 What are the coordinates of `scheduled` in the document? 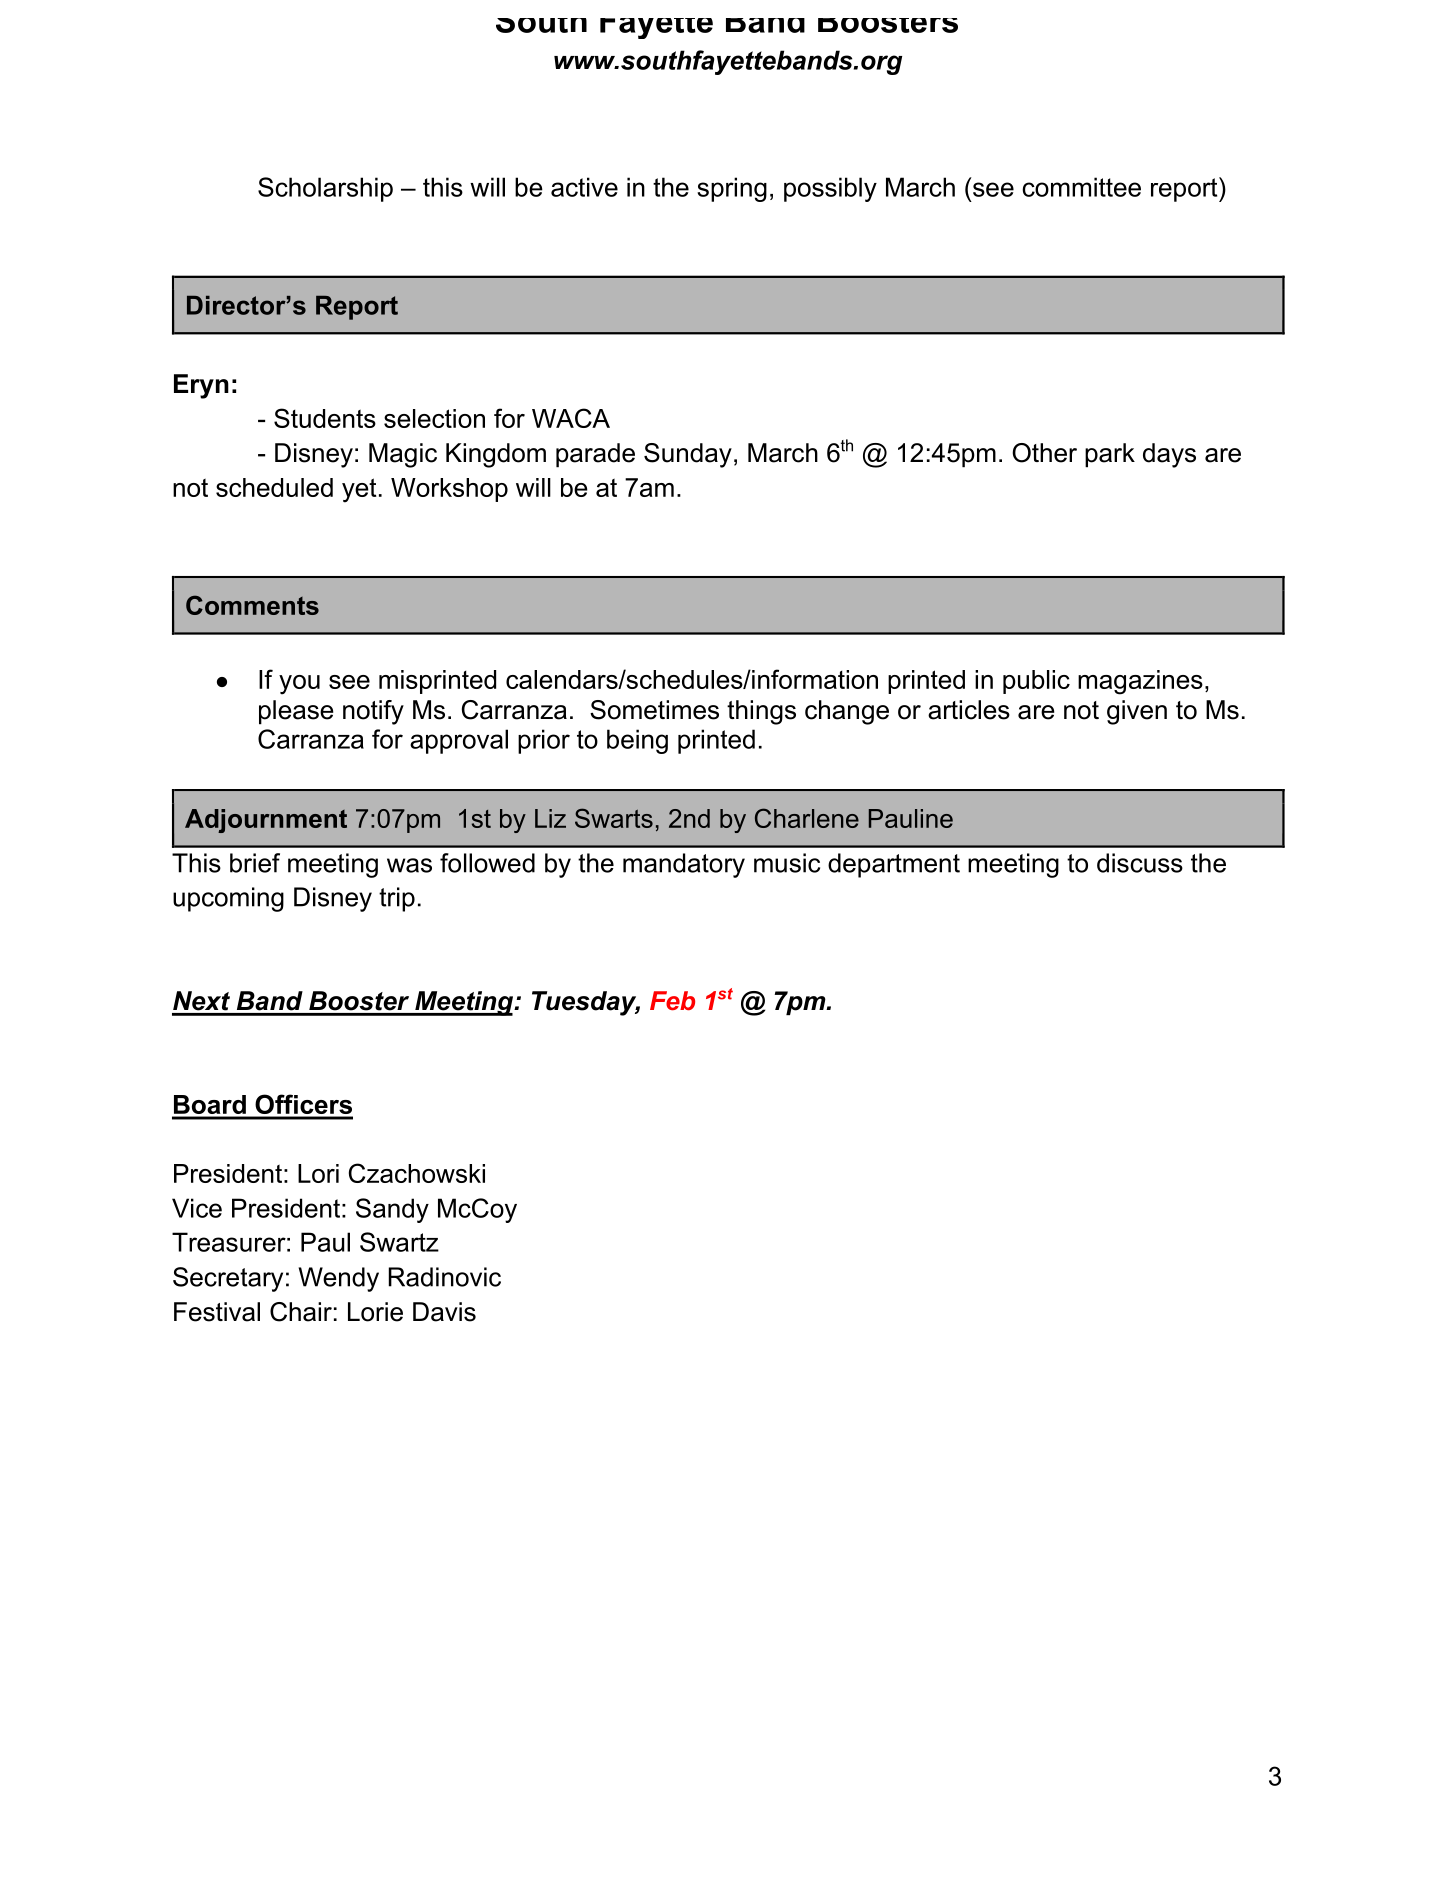 It's located at (274, 487).
